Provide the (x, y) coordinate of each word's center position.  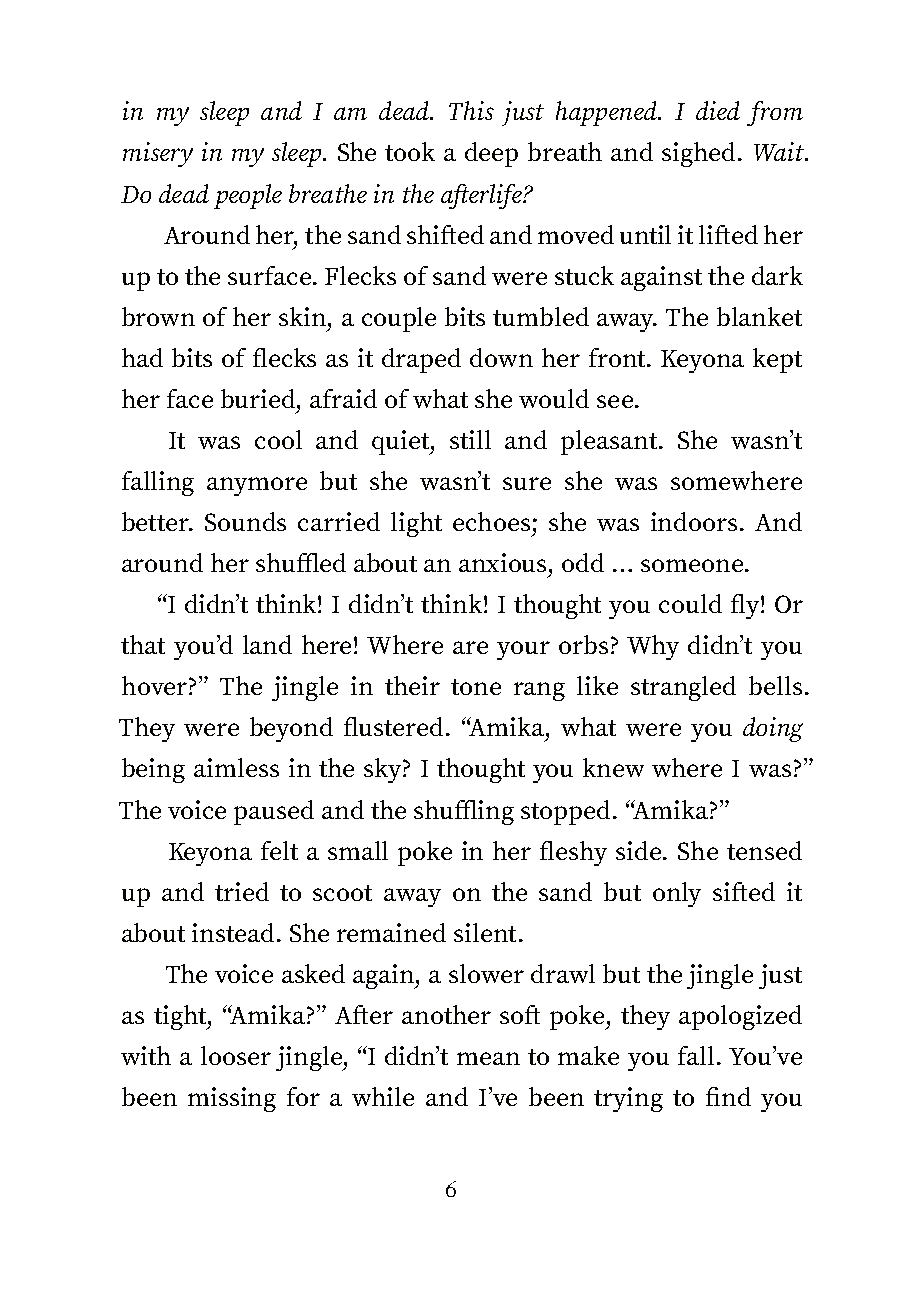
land (267, 644)
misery (158, 154)
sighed (698, 154)
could (690, 603)
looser (236, 1055)
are (470, 647)
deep (491, 154)
